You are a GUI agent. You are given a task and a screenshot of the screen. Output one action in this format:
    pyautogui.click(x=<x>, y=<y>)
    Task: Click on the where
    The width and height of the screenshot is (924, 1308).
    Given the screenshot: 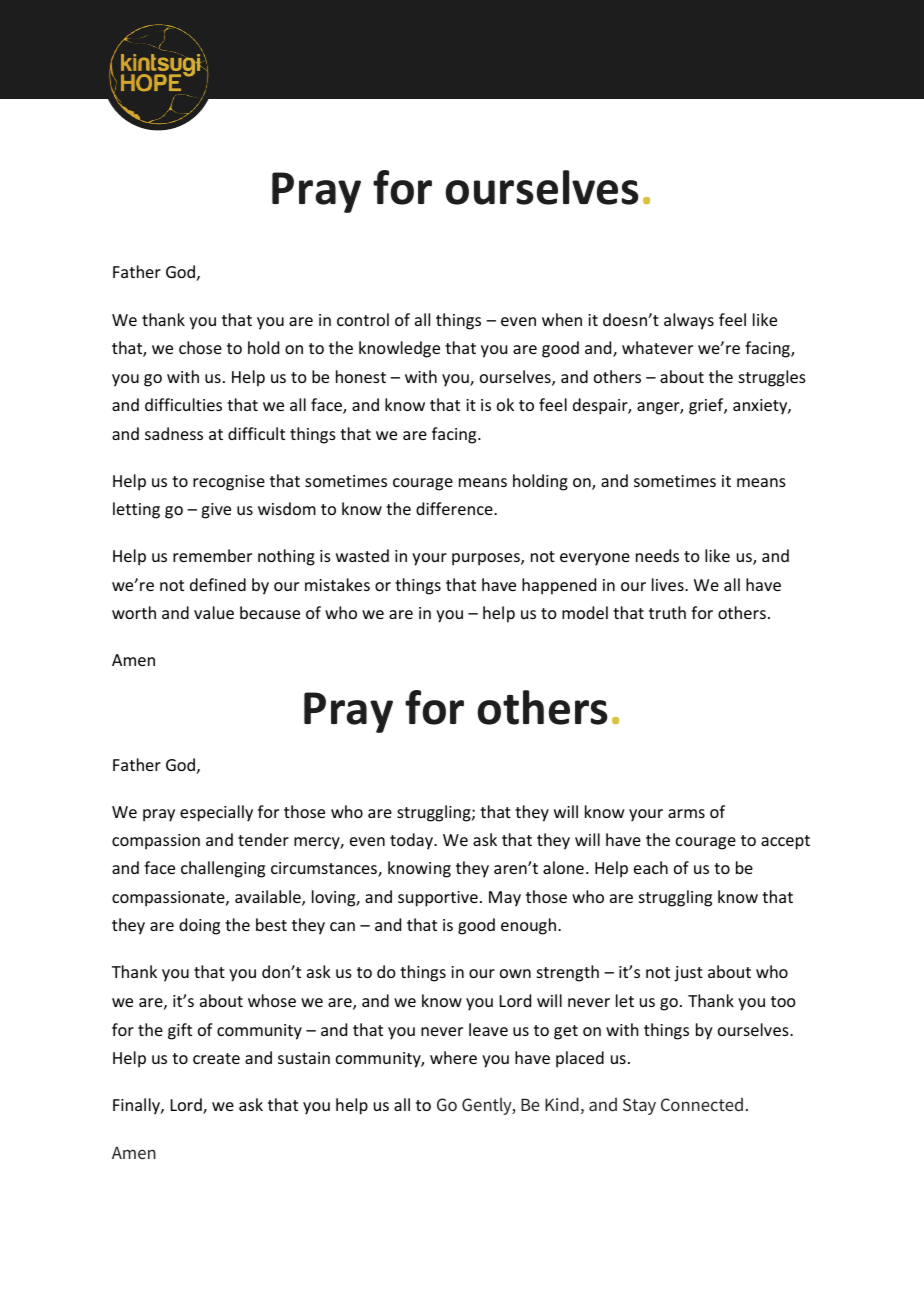 What is the action you would take?
    pyautogui.click(x=453, y=1057)
